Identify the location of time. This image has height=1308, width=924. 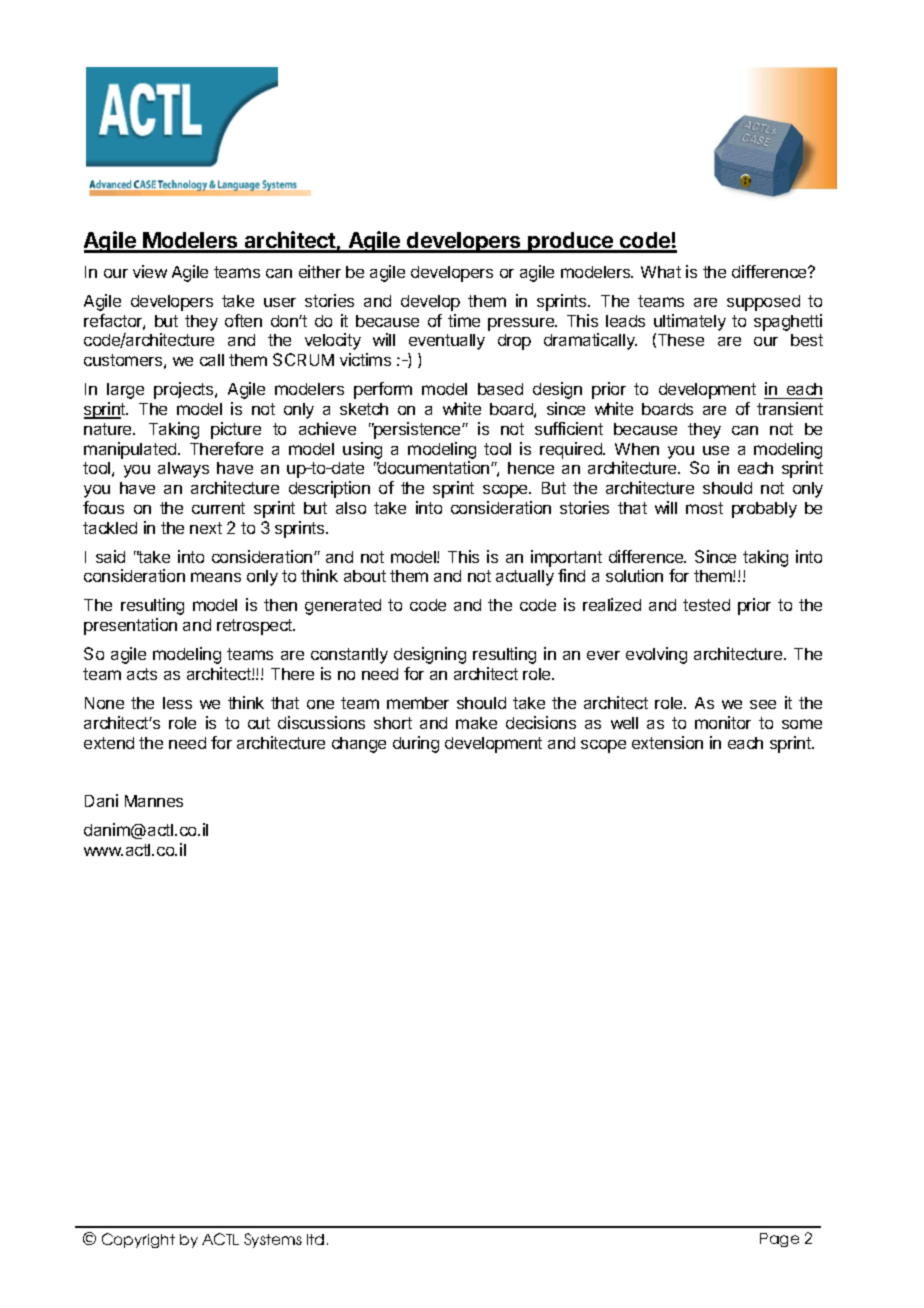
(464, 320).
